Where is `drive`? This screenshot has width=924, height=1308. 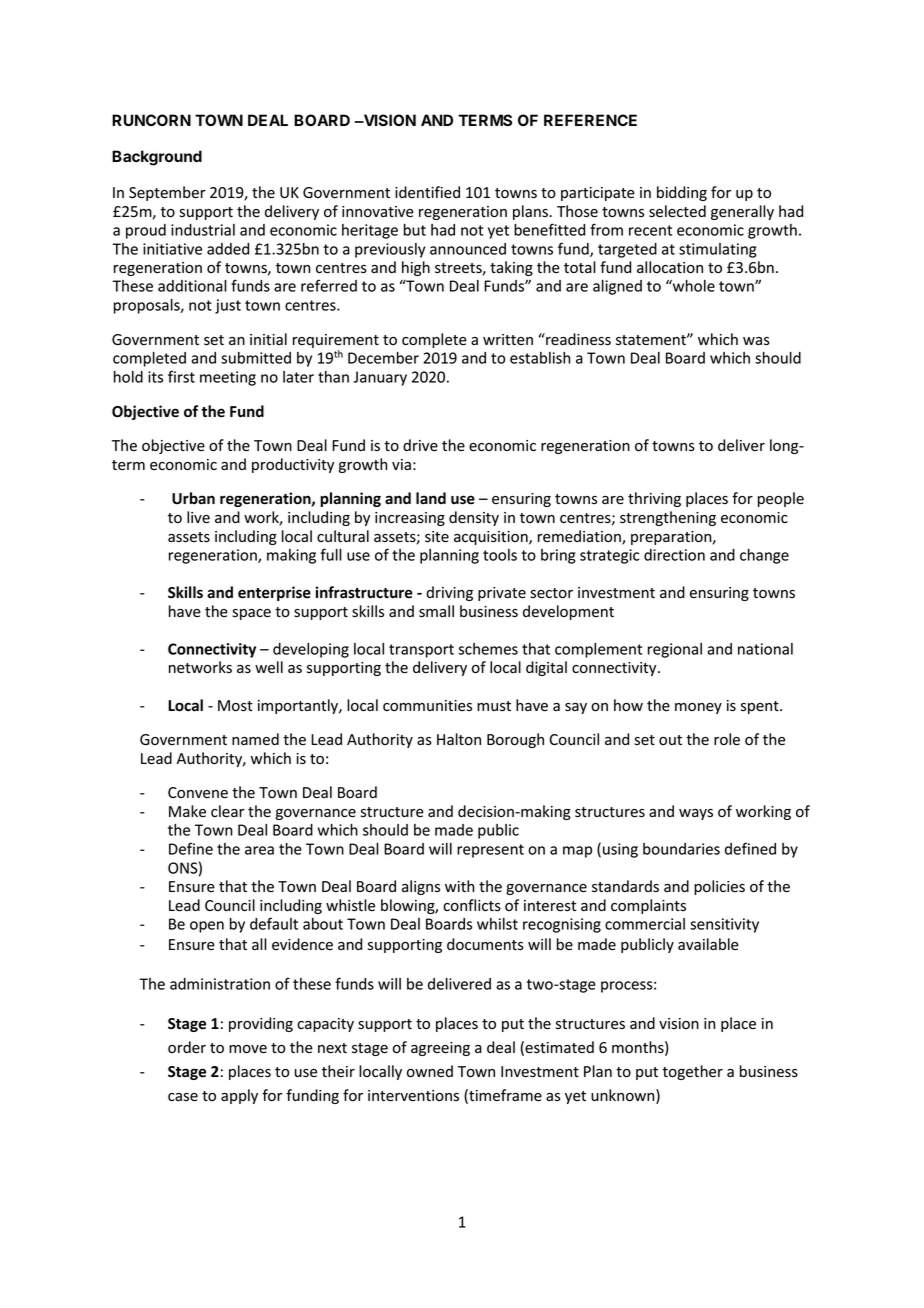 drive is located at coordinates (420, 445).
